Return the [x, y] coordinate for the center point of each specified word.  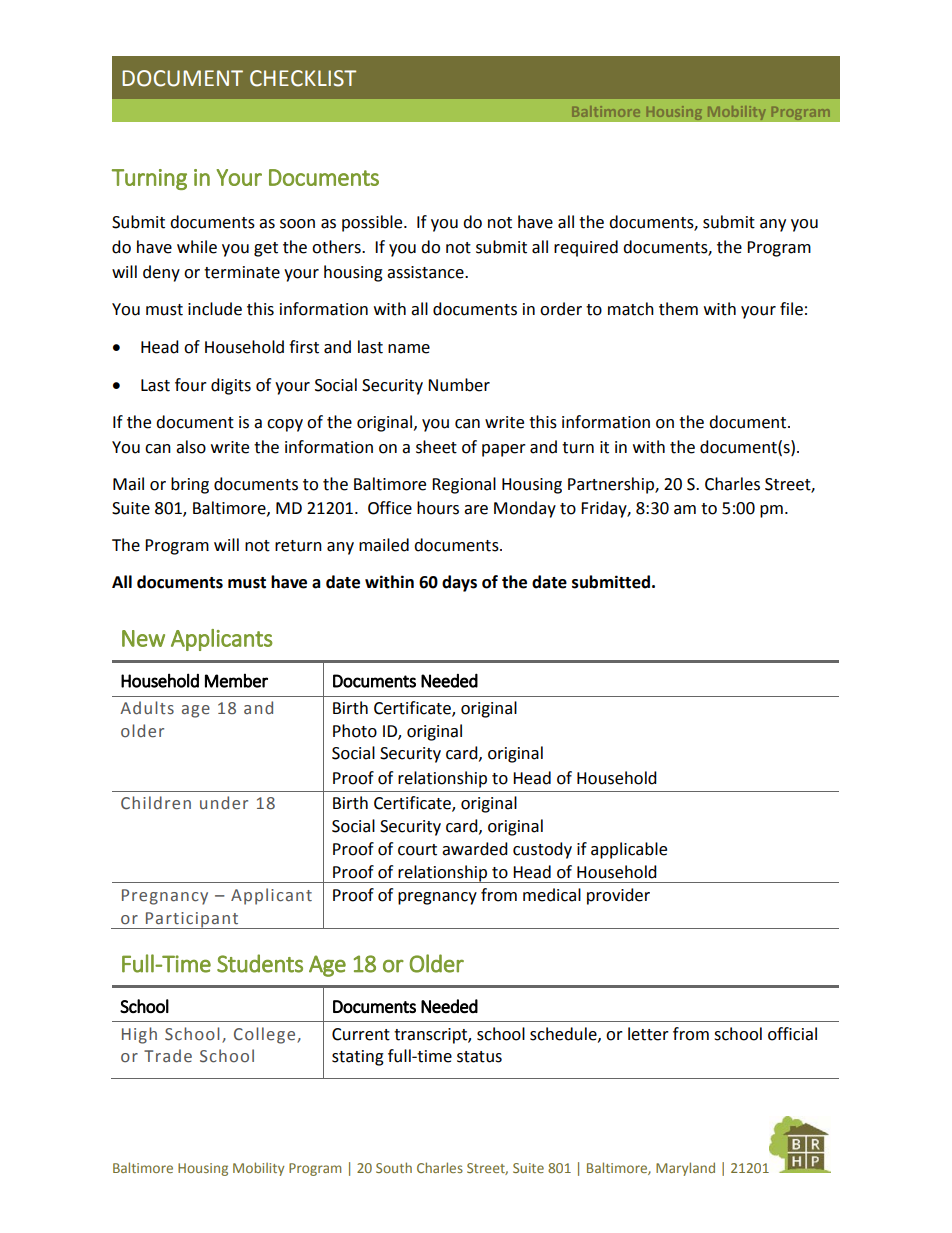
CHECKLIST [303, 78]
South [394, 1167]
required [586, 248]
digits [231, 386]
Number [459, 385]
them [678, 309]
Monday [525, 509]
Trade [168, 1056]
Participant [192, 920]
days [459, 583]
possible [373, 223]
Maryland [685, 1169]
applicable [629, 850]
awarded [475, 849]
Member [236, 680]
